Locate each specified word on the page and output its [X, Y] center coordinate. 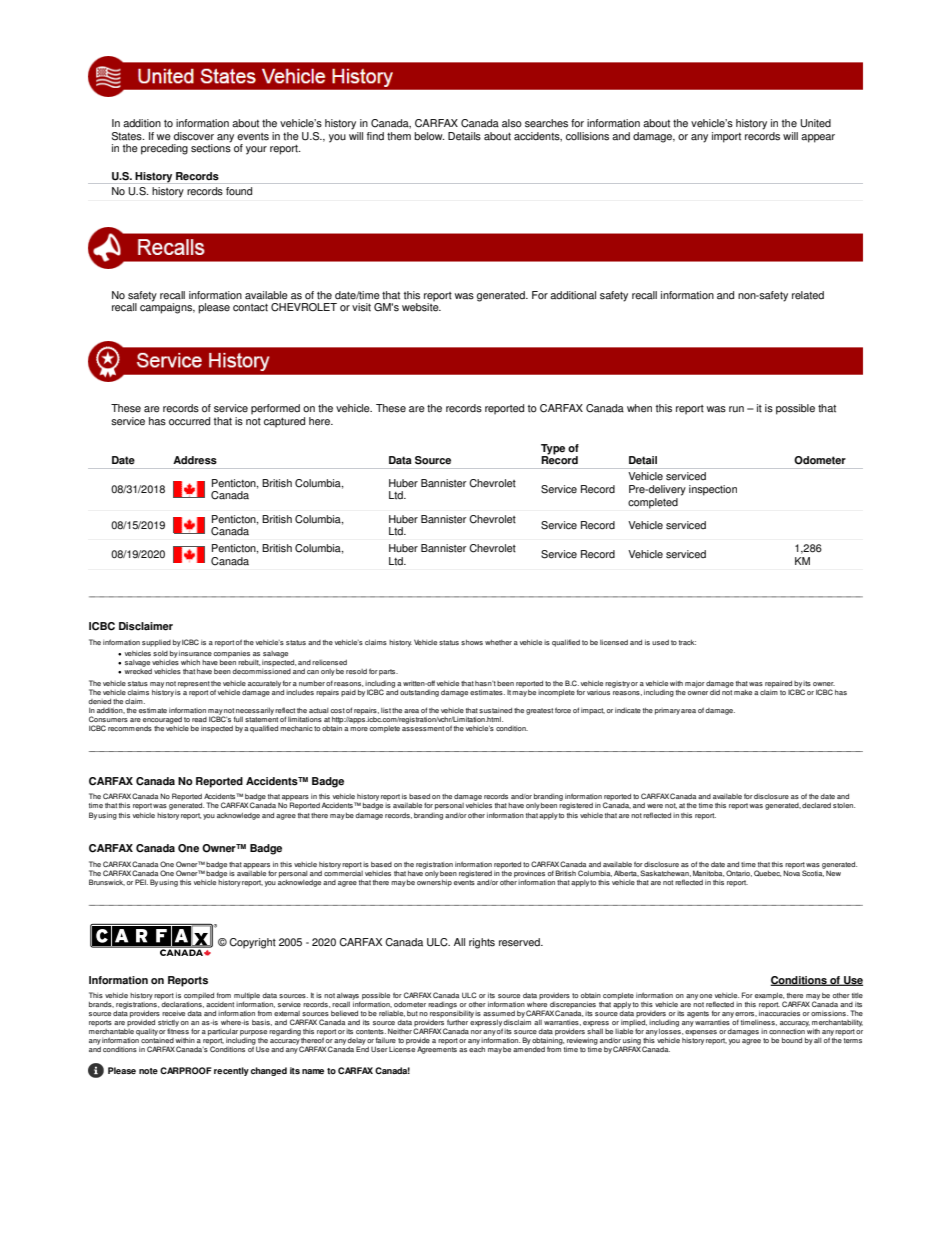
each [477, 1049]
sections [211, 147]
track [687, 642]
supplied [156, 643]
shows [472, 642]
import [726, 137]
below [429, 136]
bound [792, 1040]
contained [157, 1040]
